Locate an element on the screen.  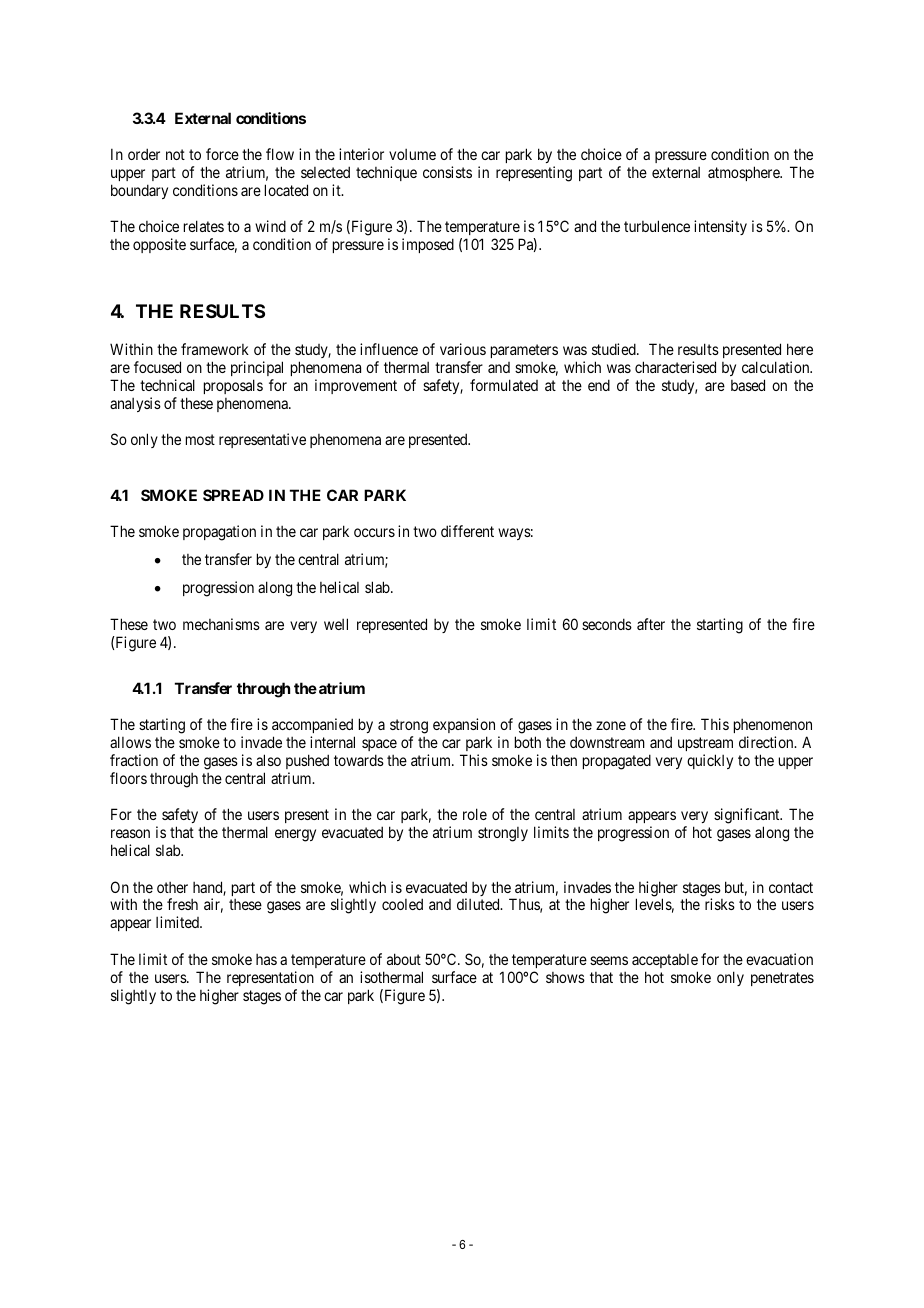
SPREAD is located at coordinates (233, 495).
